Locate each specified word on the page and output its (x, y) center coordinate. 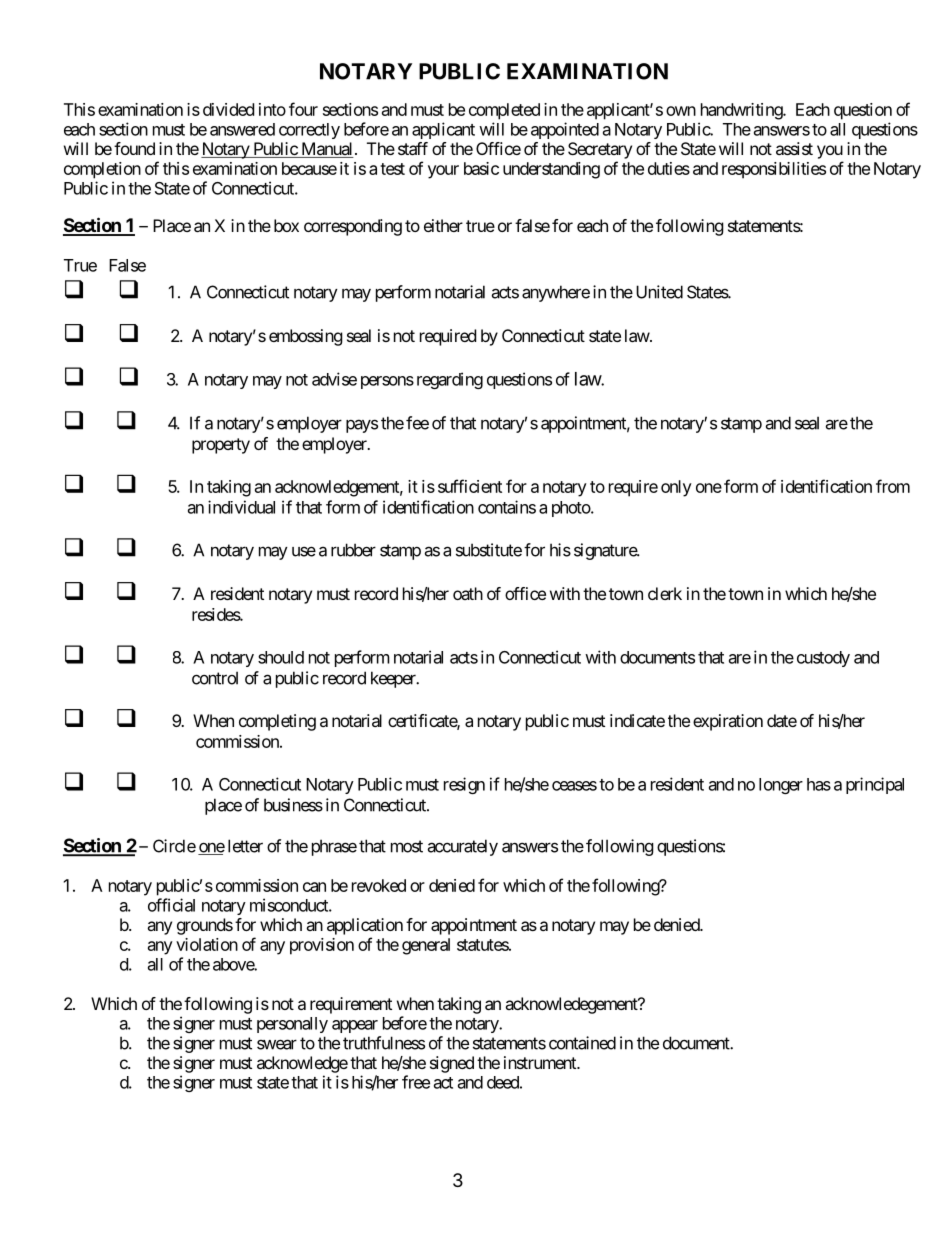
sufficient (470, 486)
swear (277, 1044)
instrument (541, 1062)
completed (504, 111)
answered (242, 129)
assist (794, 148)
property (221, 446)
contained (582, 1043)
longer (781, 786)
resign (464, 785)
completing (277, 722)
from (893, 486)
